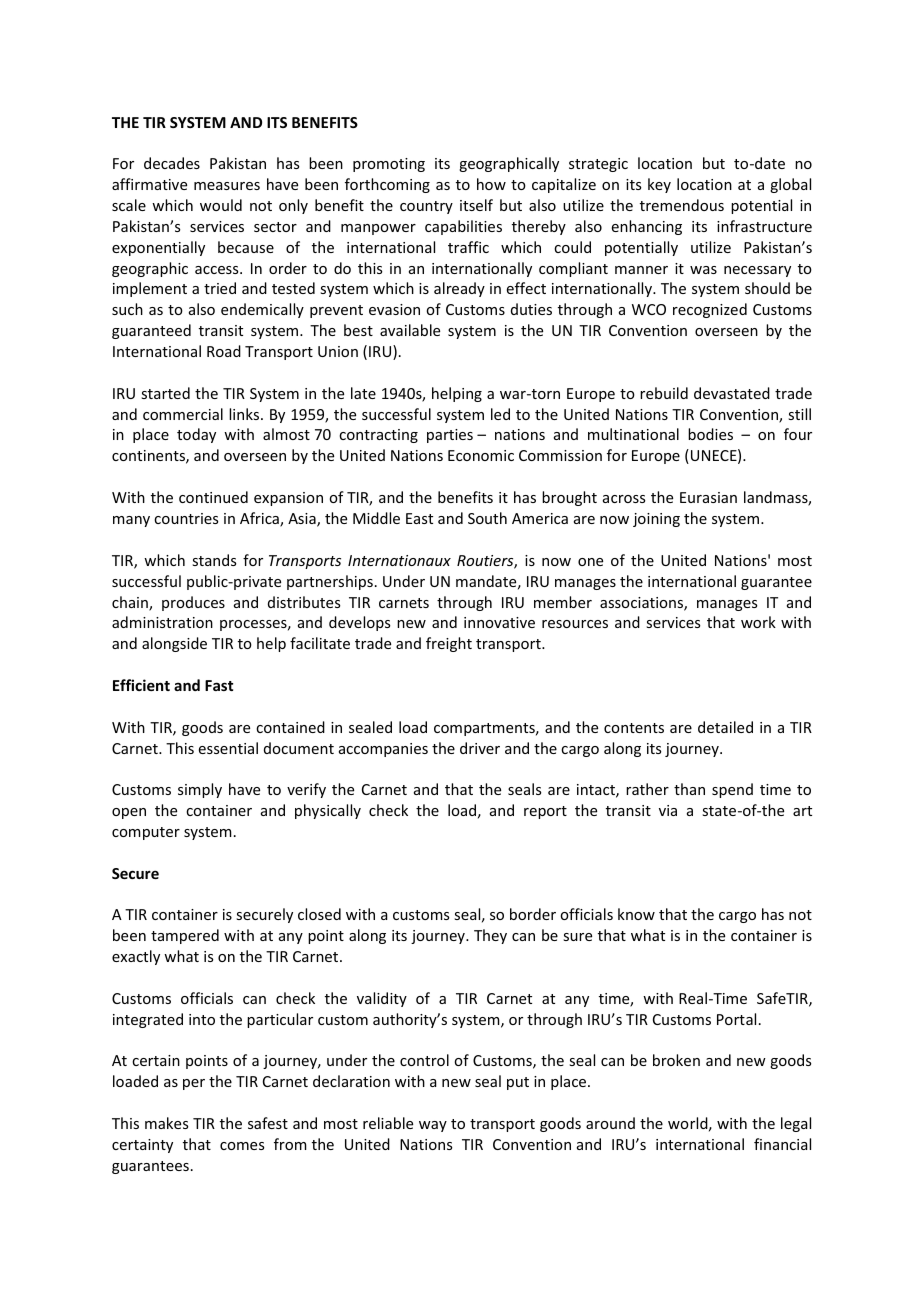  Describe the element at coordinates (758, 622) in the document. I see `work` at that location.
